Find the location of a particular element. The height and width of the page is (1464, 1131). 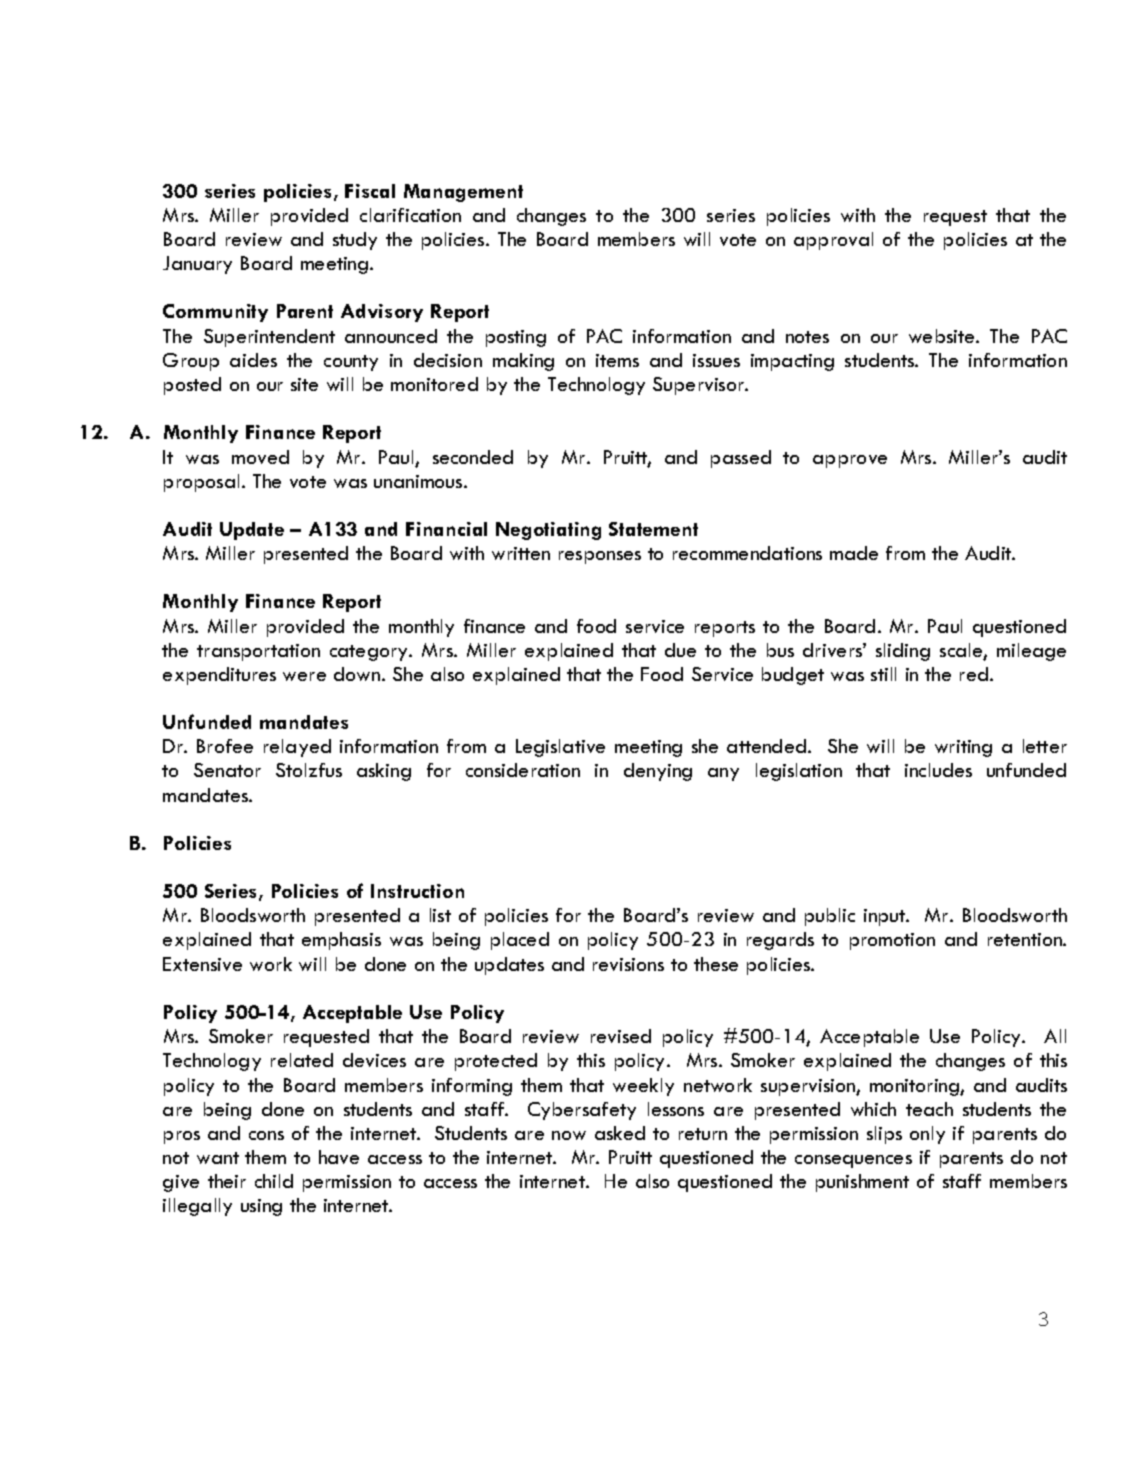

approval is located at coordinates (833, 241).
